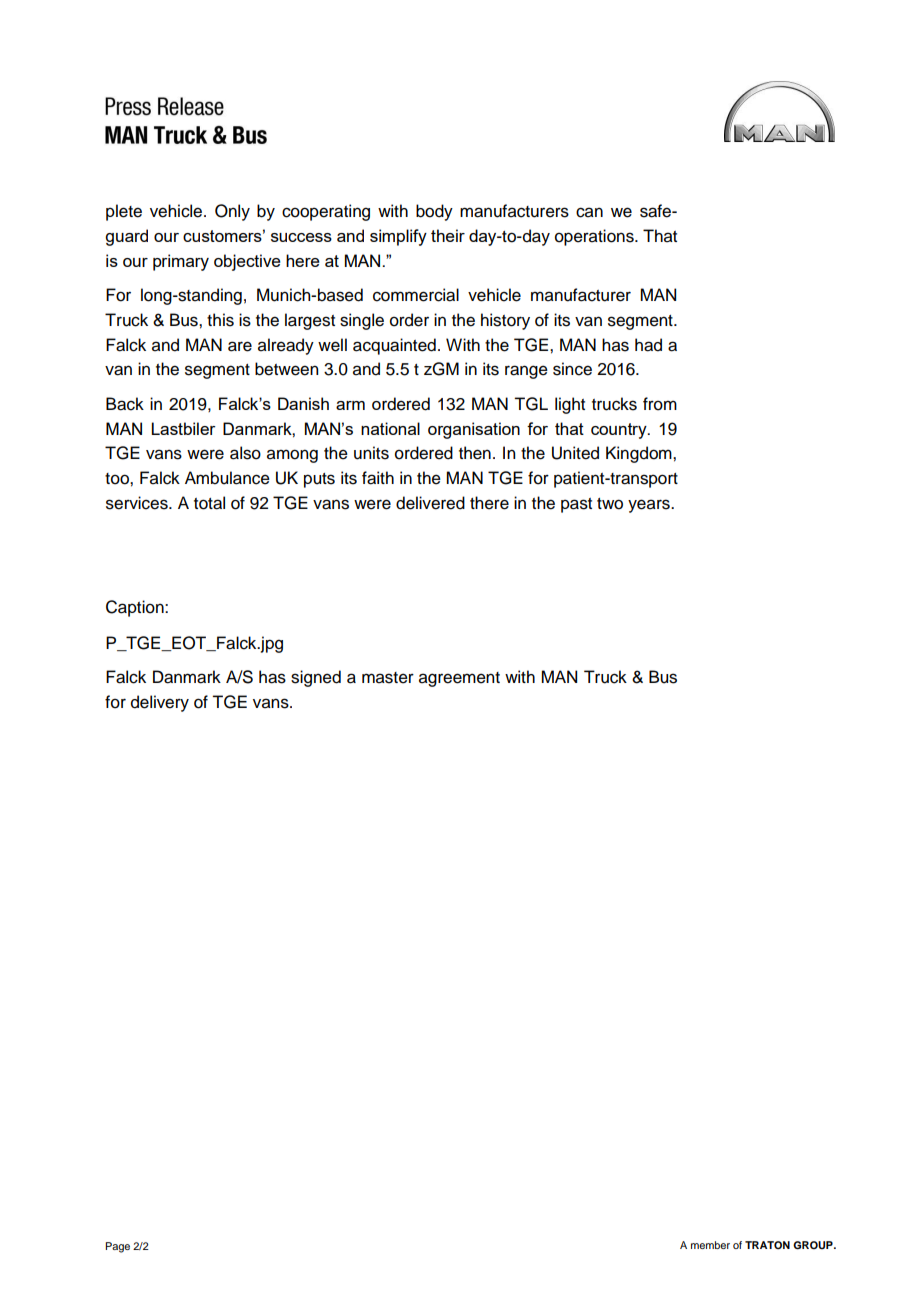 The image size is (924, 1308). What do you see at coordinates (595, 237) in the document?
I see `operations` at bounding box center [595, 237].
